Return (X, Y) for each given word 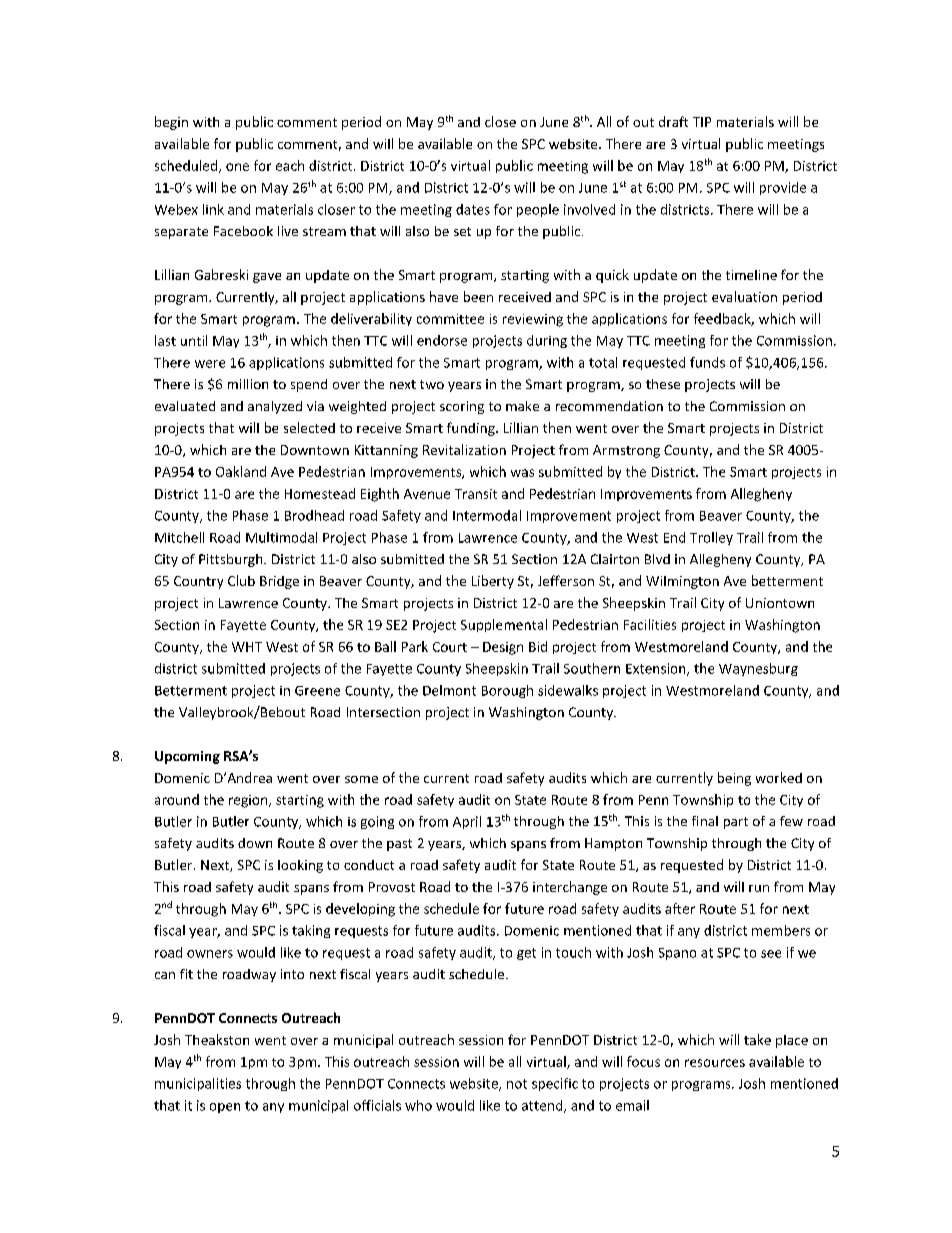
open (225, 1108)
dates (473, 209)
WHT (247, 647)
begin (171, 123)
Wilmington (682, 582)
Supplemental (504, 625)
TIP (702, 122)
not (517, 1084)
